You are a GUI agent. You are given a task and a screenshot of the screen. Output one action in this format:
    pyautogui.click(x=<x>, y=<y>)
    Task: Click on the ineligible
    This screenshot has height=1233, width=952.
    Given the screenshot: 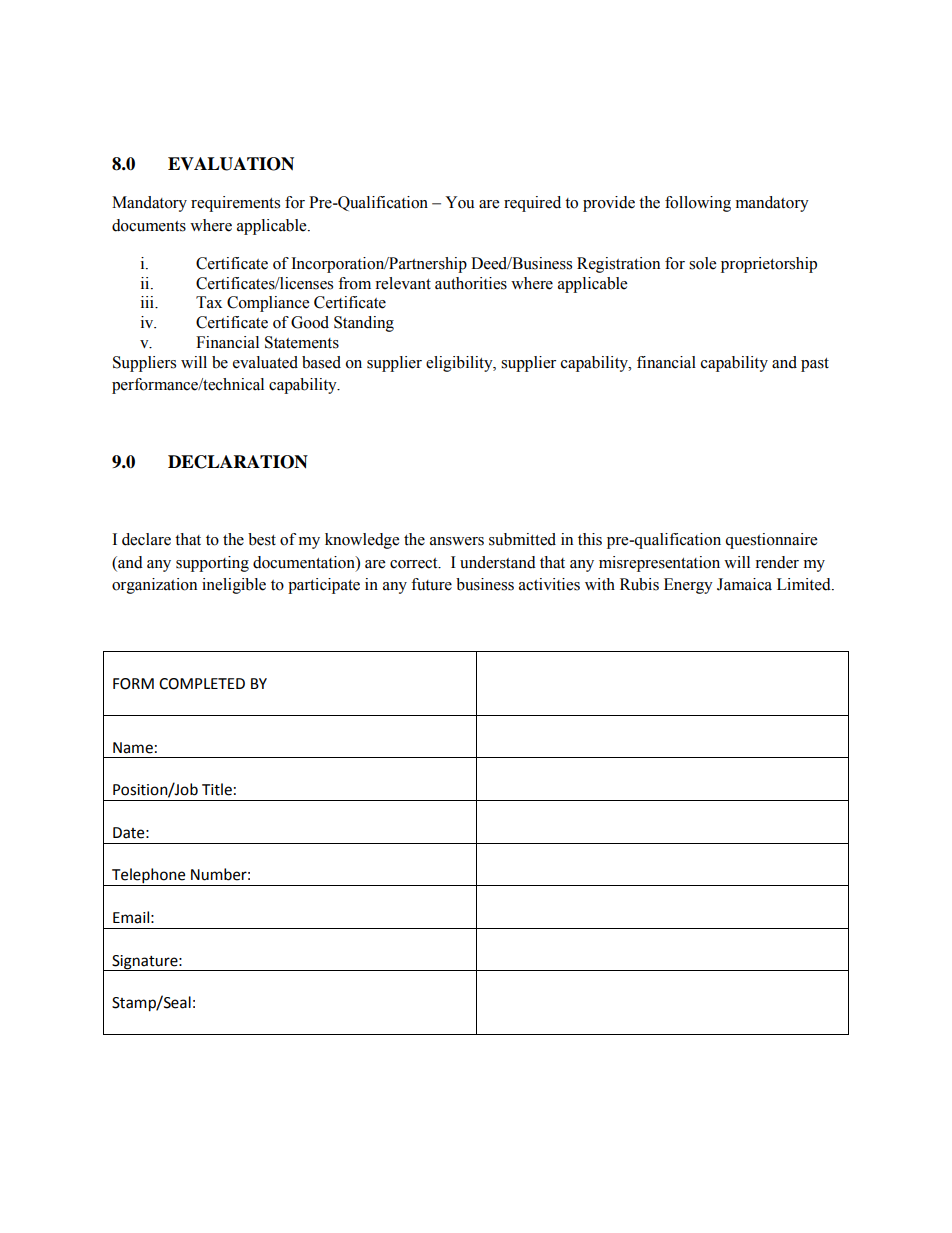 What is the action you would take?
    pyautogui.click(x=234, y=586)
